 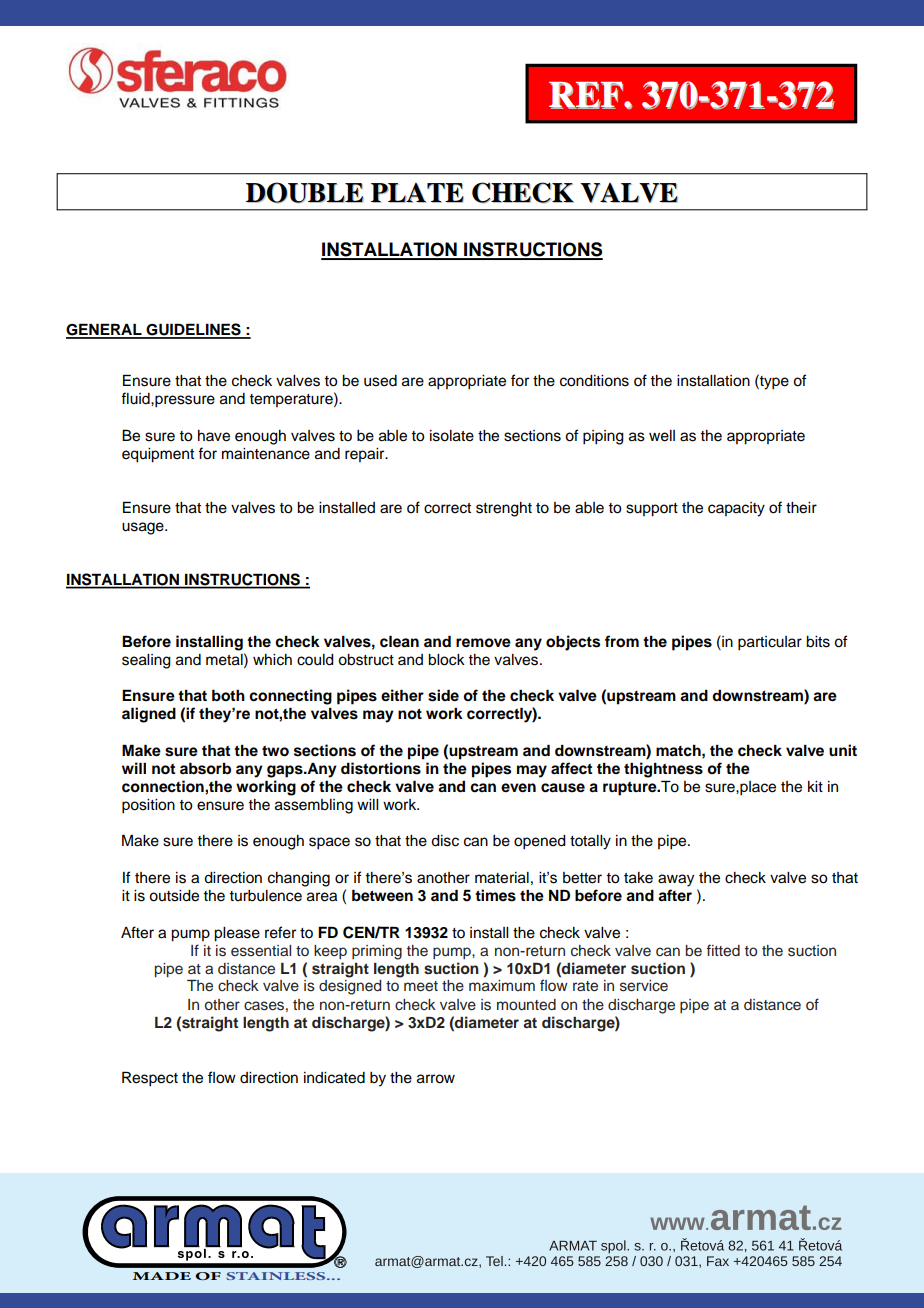 What do you see at coordinates (662, 436) in the screenshot?
I see `well` at bounding box center [662, 436].
